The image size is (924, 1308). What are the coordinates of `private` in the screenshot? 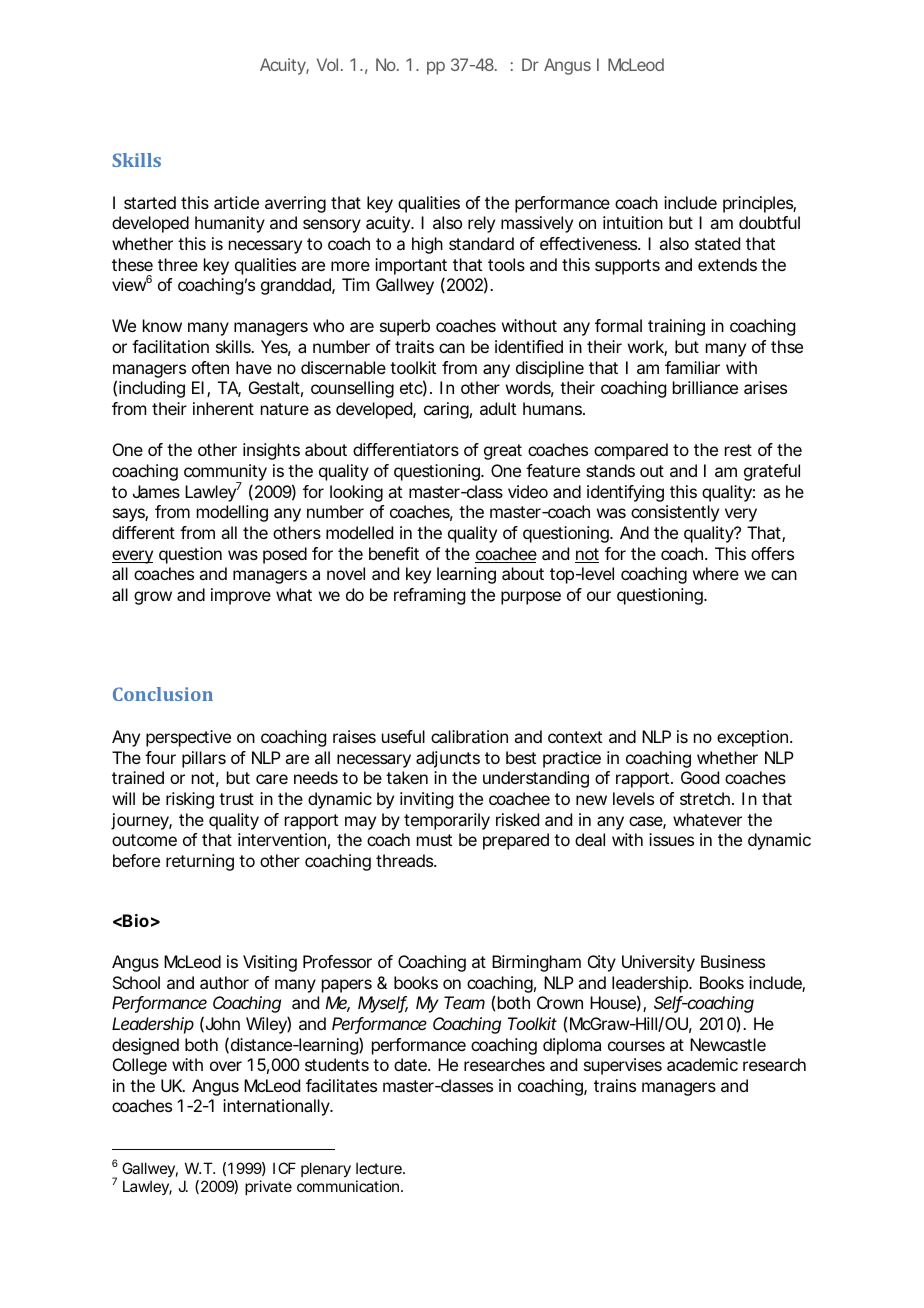 It's located at (268, 1187).
